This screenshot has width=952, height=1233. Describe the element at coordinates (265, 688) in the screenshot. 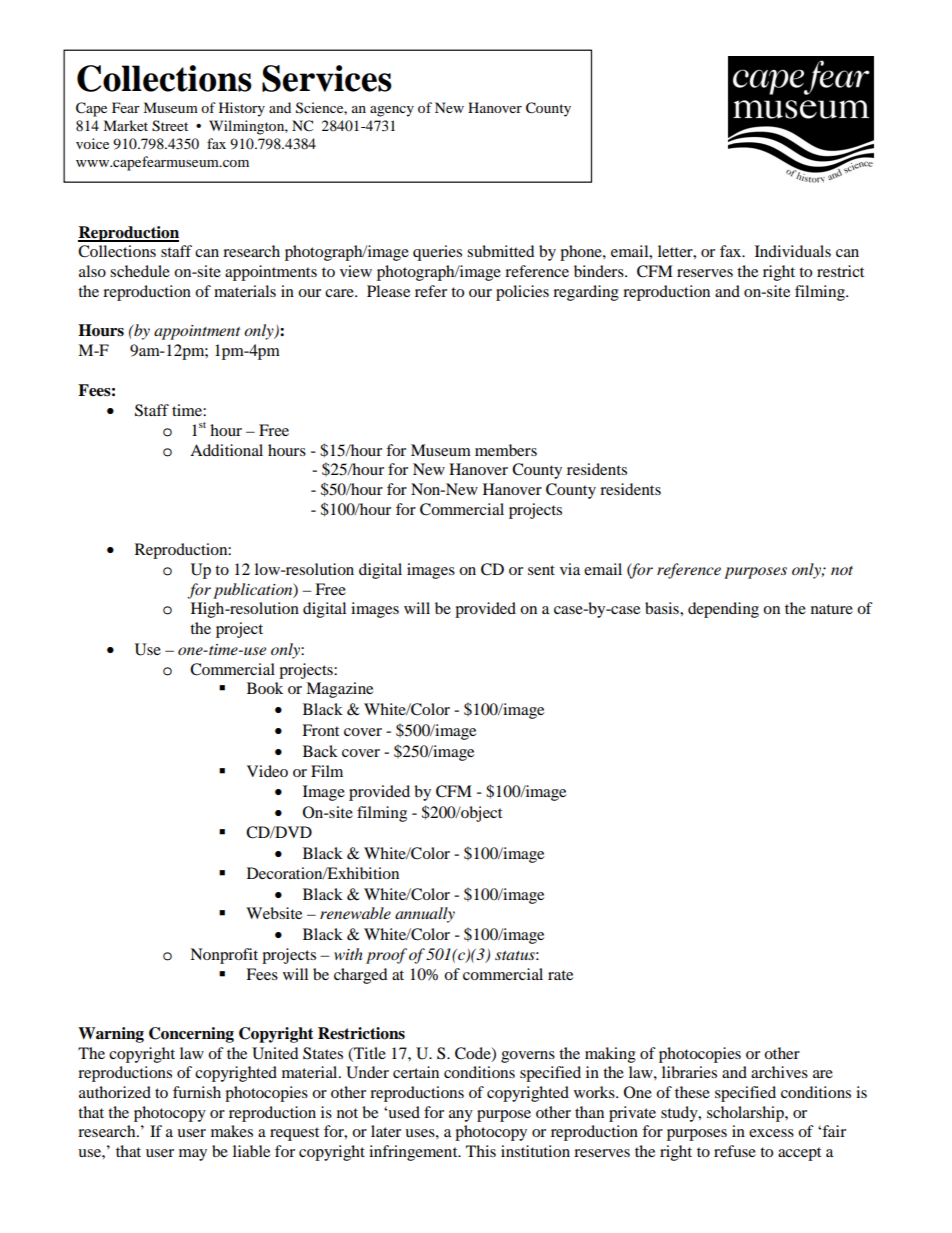

I see `Book` at that location.
